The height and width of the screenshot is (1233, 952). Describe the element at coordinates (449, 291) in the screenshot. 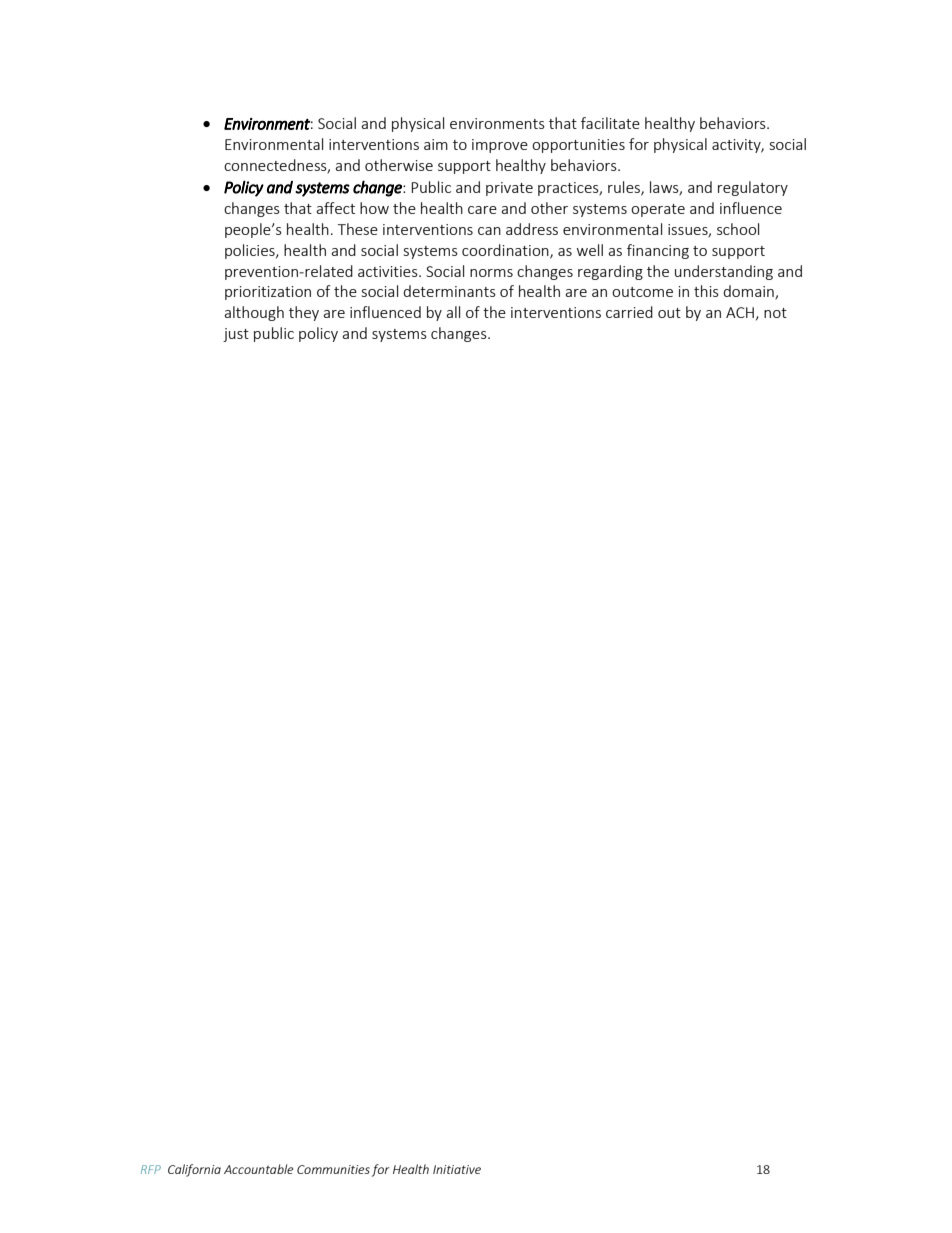

I see `determinants` at that location.
